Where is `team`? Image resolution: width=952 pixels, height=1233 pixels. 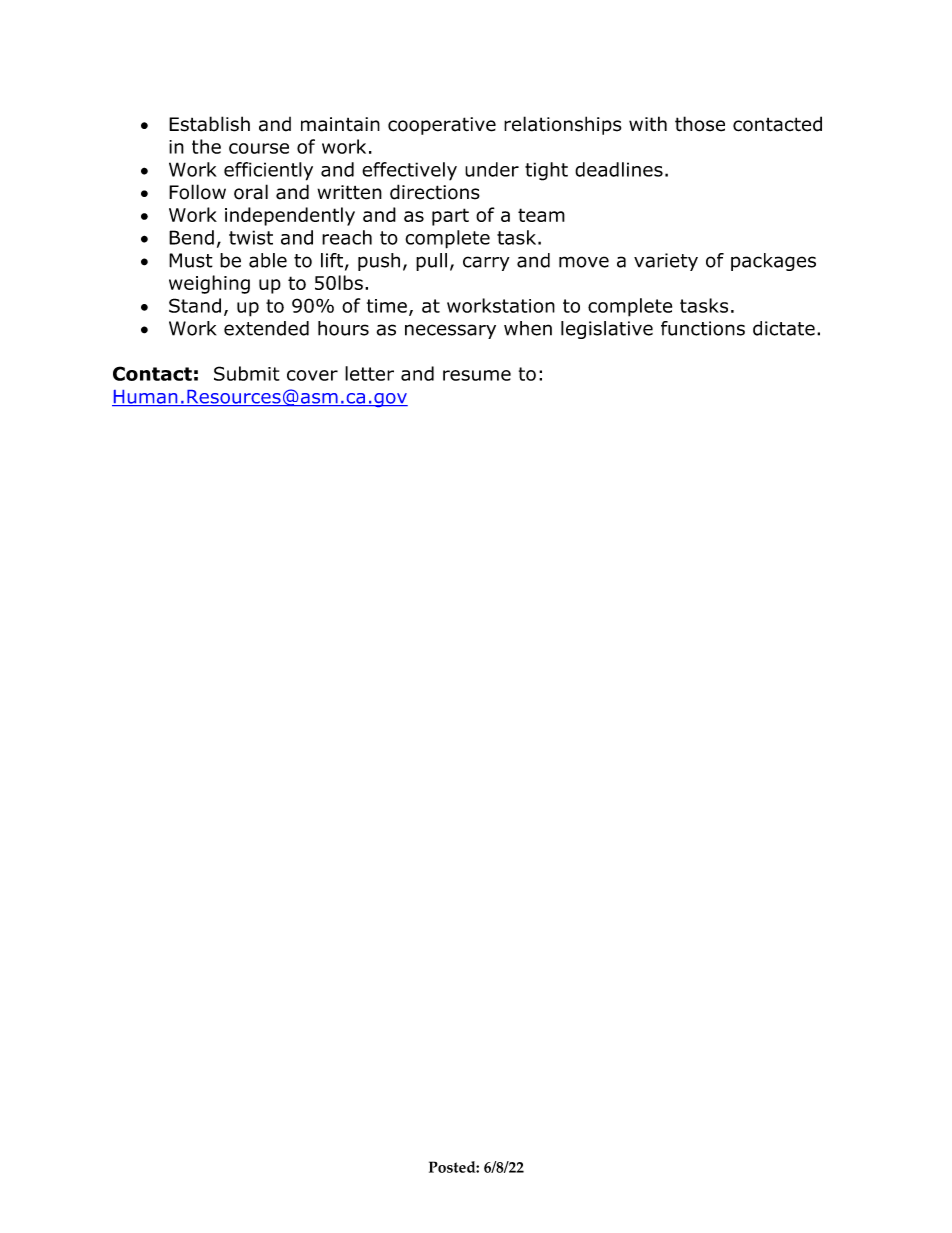
team is located at coordinates (541, 215).
